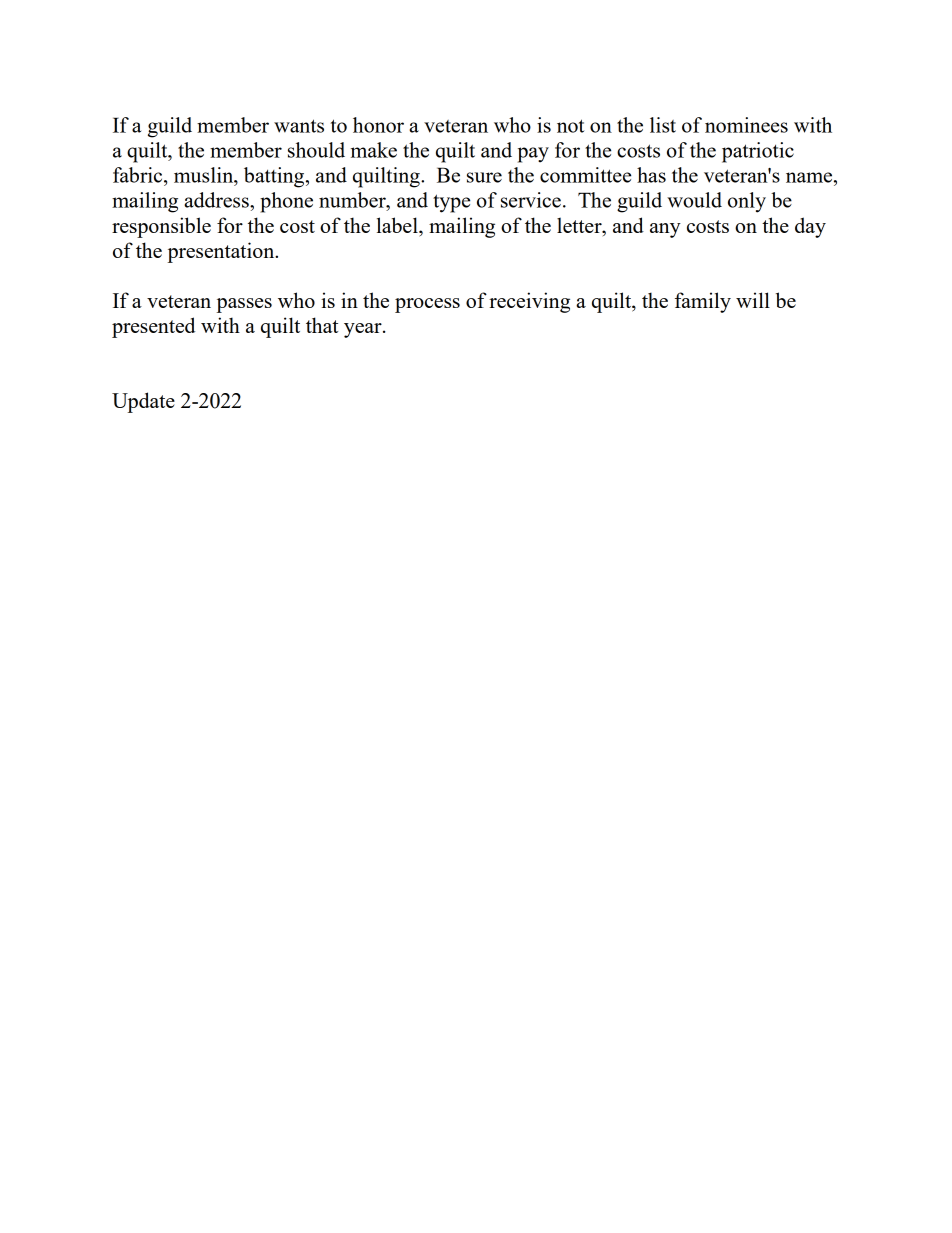 Image resolution: width=952 pixels, height=1233 pixels. Describe the element at coordinates (703, 302) in the screenshot. I see `family` at that location.
